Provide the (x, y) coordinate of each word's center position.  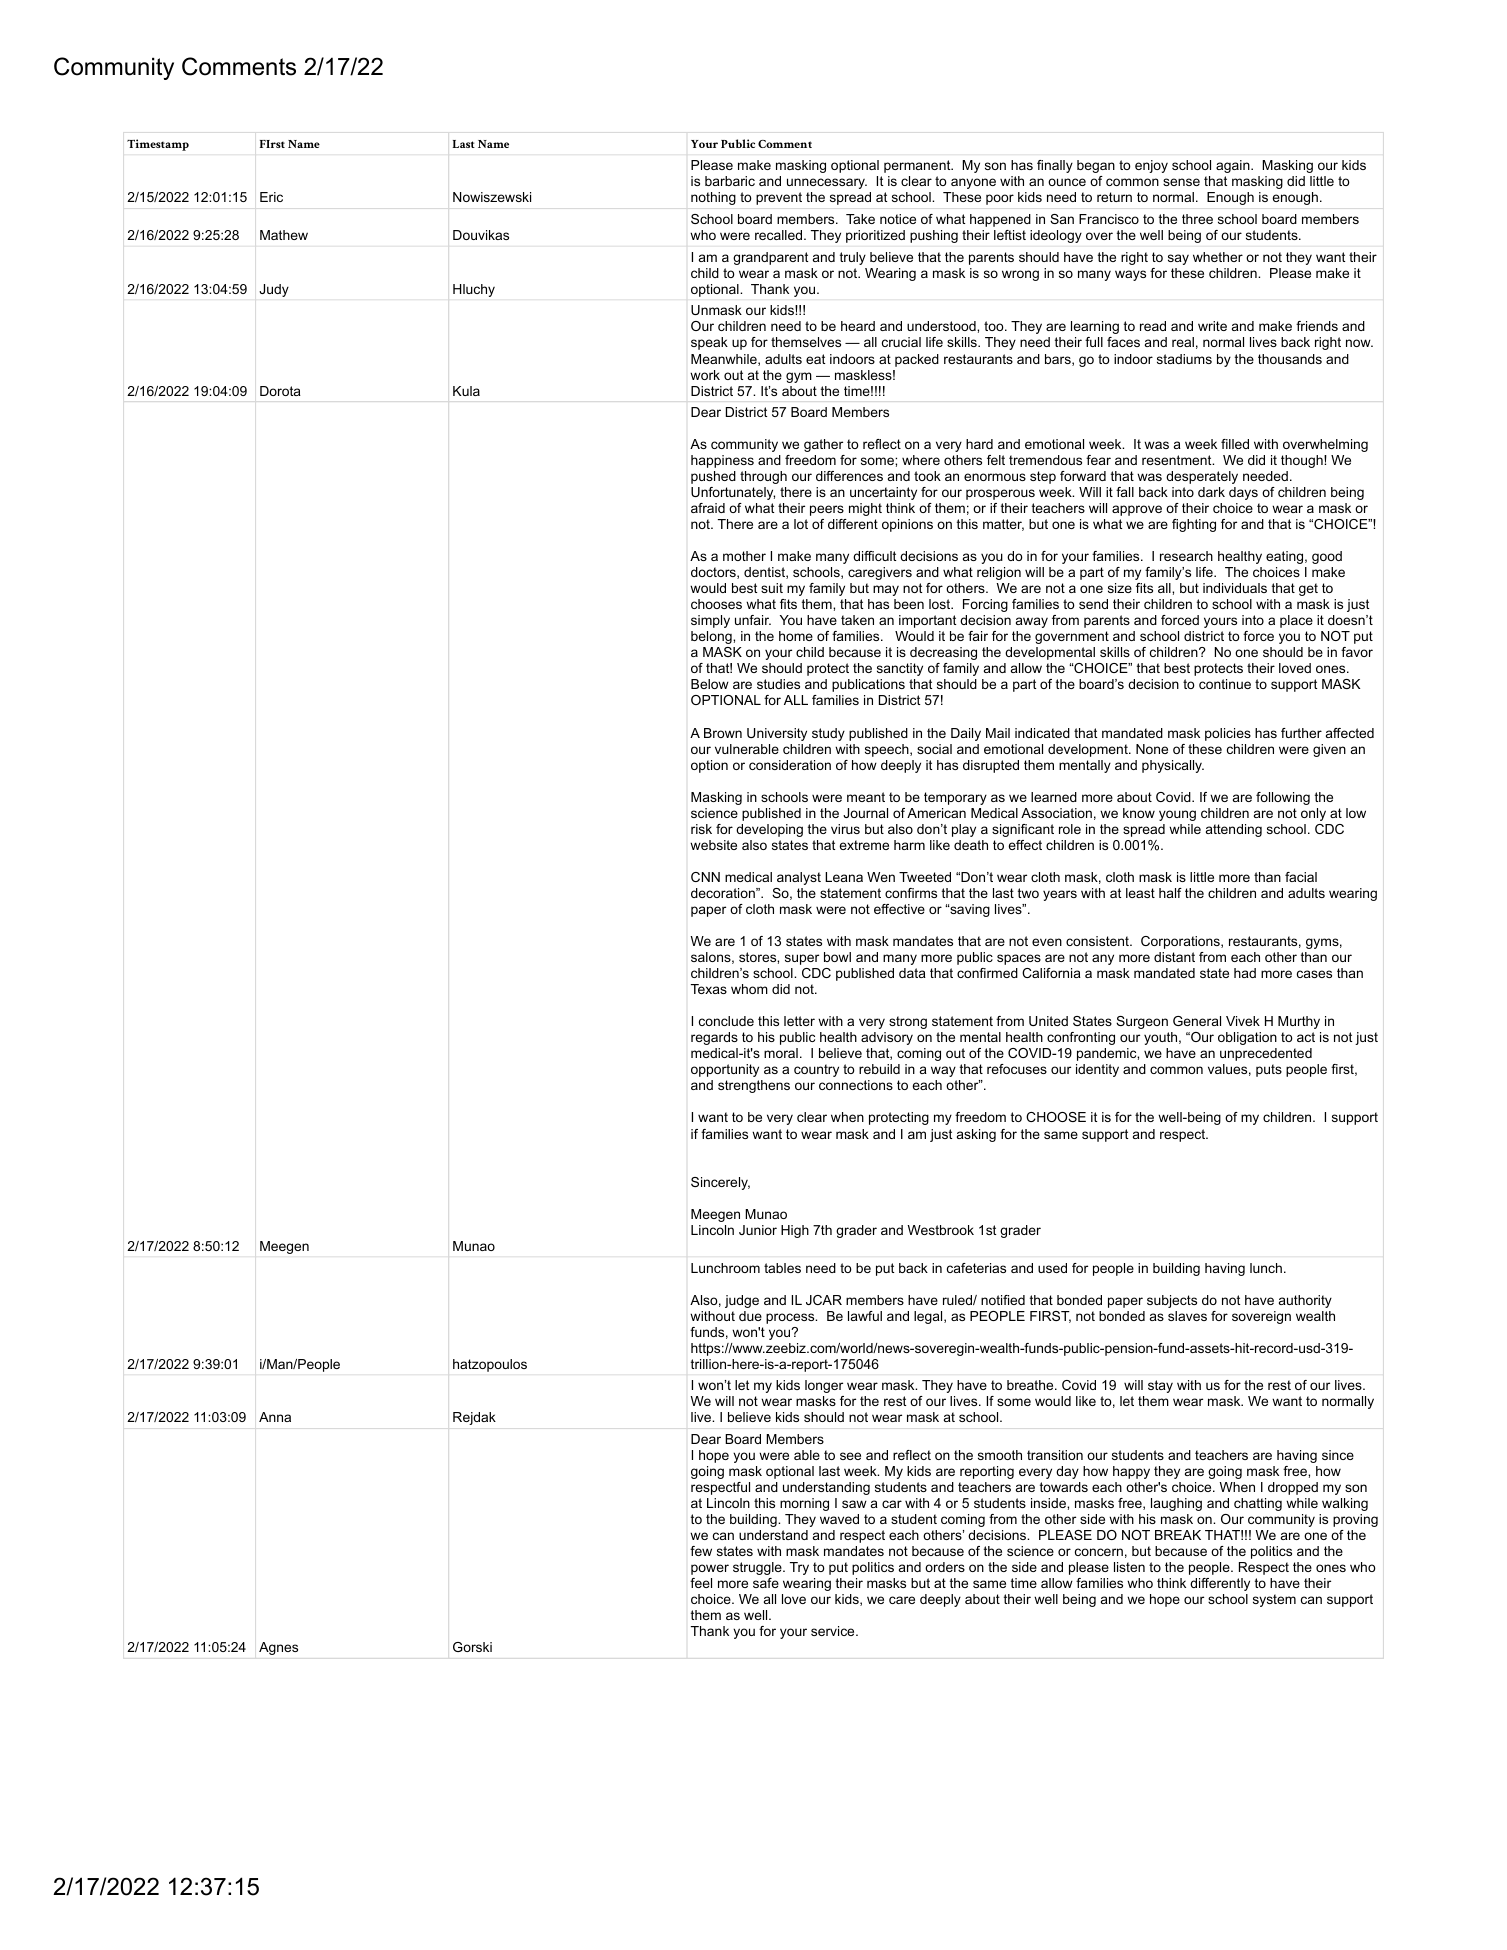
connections (856, 1085)
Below (710, 684)
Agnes (278, 1648)
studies (778, 684)
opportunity (725, 1070)
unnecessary (827, 183)
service (834, 1631)
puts (1269, 1070)
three (1197, 219)
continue (1225, 684)
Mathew (284, 235)
